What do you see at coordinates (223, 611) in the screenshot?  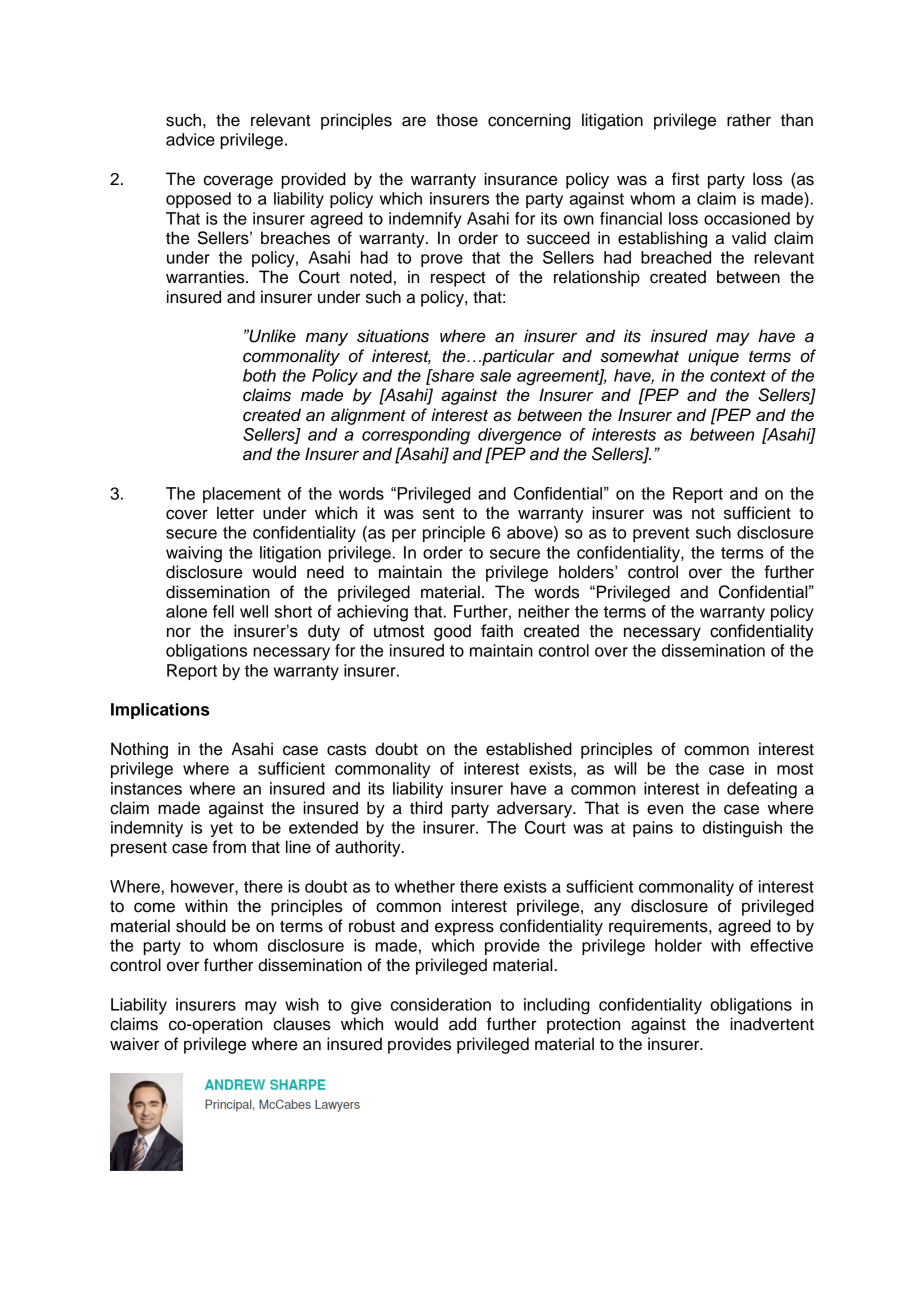 I see `fell` at bounding box center [223, 611].
